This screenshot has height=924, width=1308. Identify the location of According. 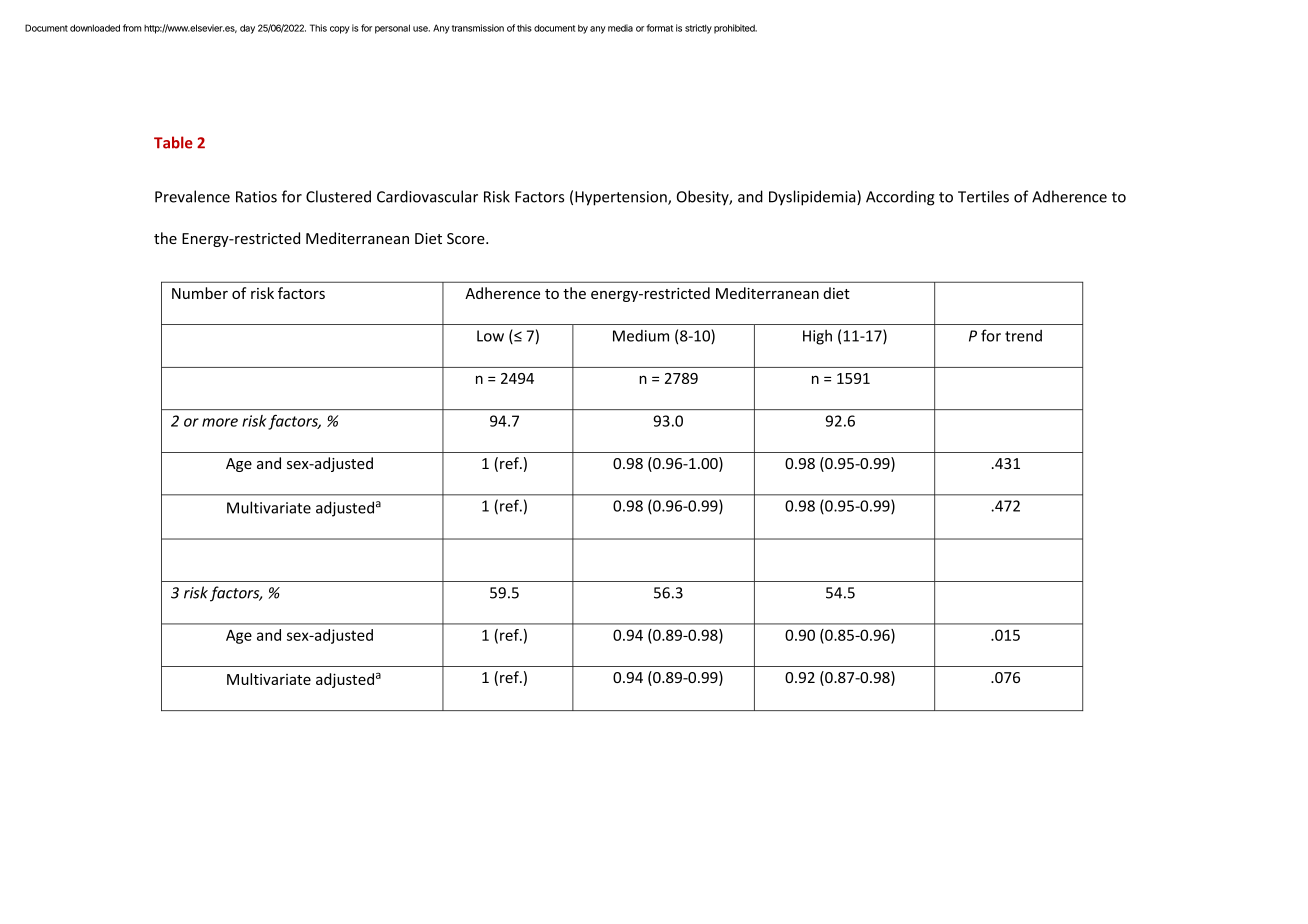
(900, 198).
